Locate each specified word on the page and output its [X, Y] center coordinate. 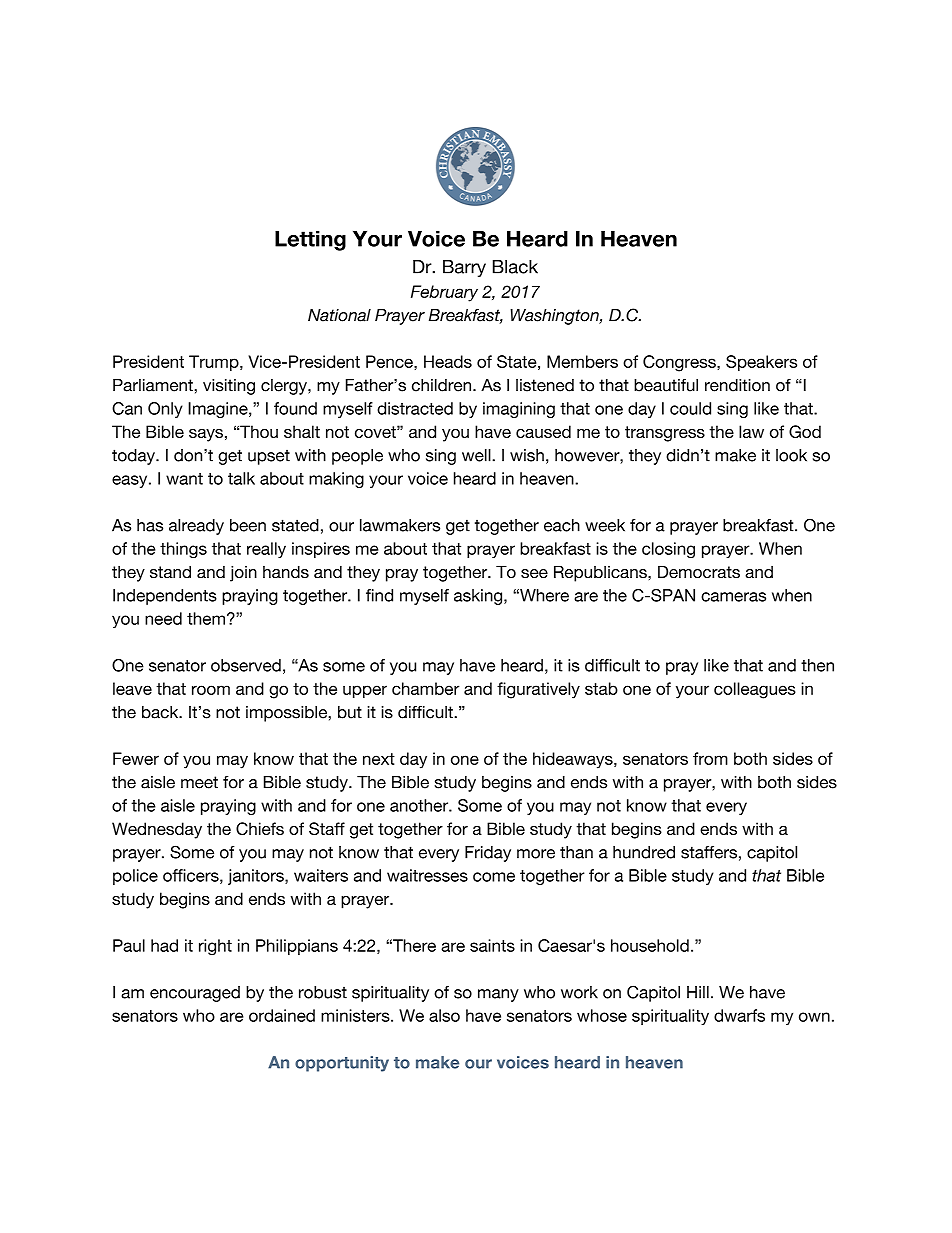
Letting [310, 241]
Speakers [761, 363]
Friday [488, 854]
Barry [464, 268]
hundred [644, 852]
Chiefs [260, 828]
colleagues [755, 690]
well [477, 455]
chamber [426, 688]
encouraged [195, 994]
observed [246, 665]
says [206, 435]
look [791, 455]
